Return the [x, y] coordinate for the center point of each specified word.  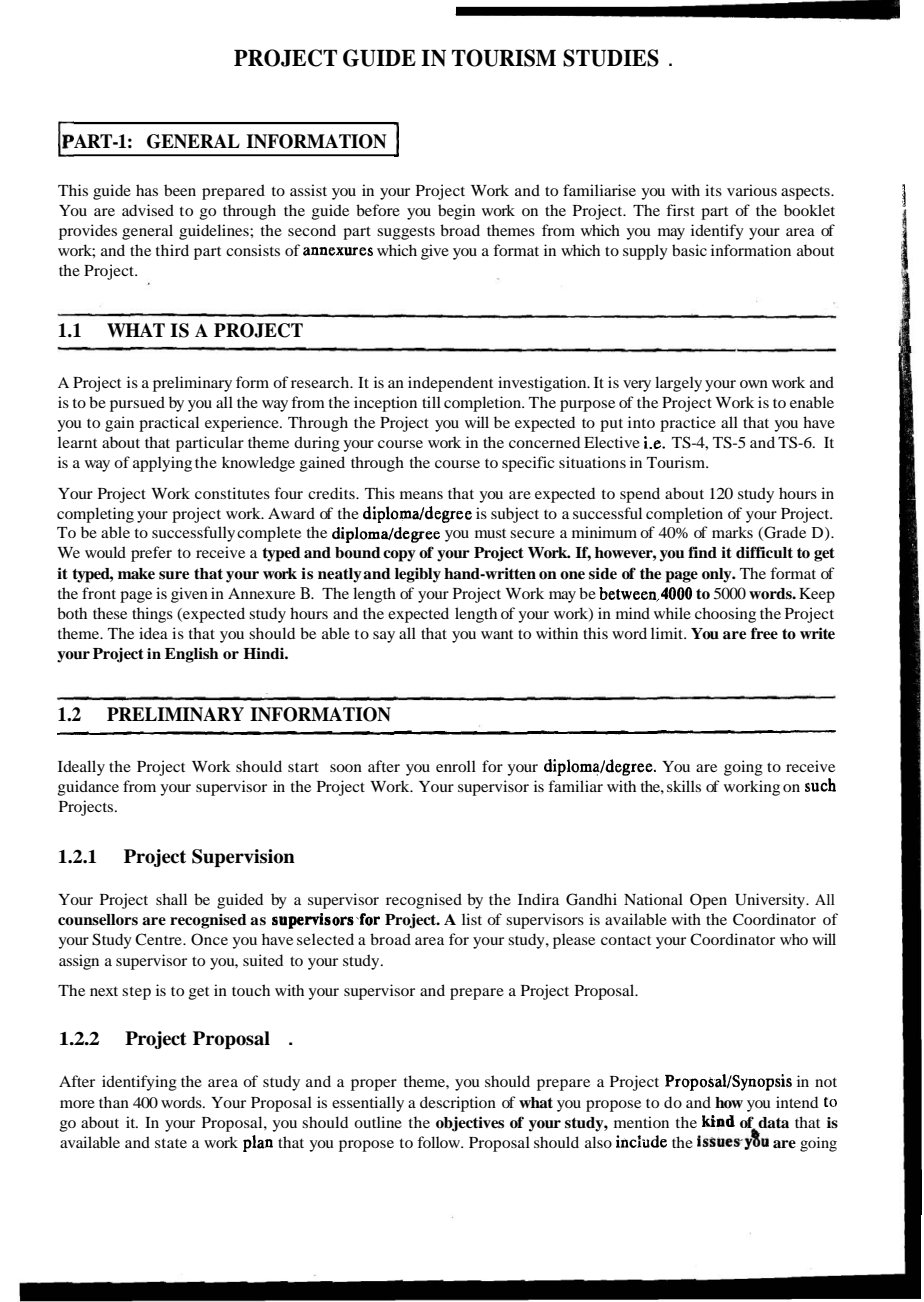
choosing [725, 615]
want [497, 634]
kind [718, 1121]
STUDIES [611, 58]
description [458, 1104]
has [147, 190]
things [152, 615]
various [752, 190]
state [171, 1143]
